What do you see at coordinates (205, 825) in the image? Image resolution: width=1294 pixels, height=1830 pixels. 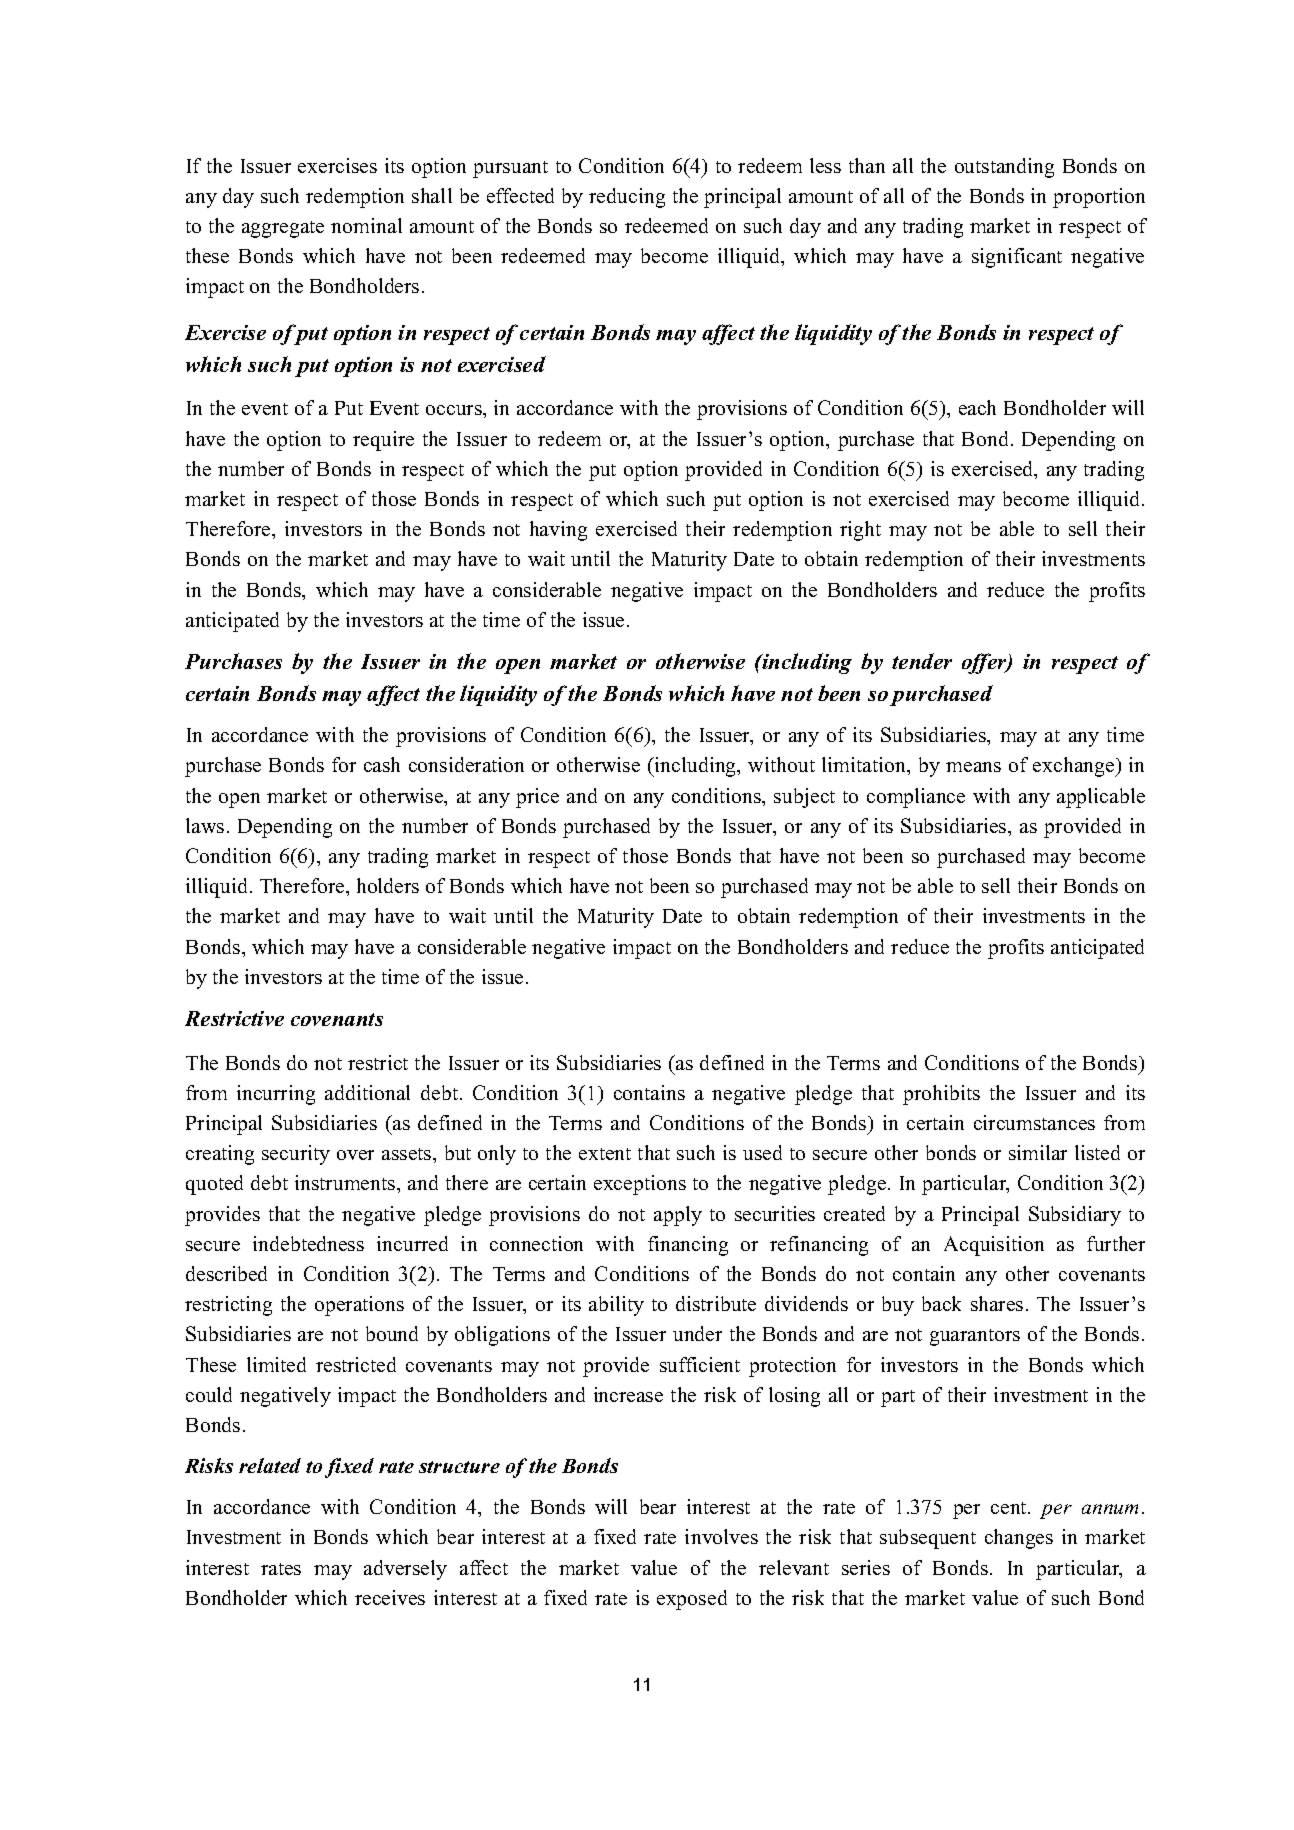 I see `laws` at bounding box center [205, 825].
